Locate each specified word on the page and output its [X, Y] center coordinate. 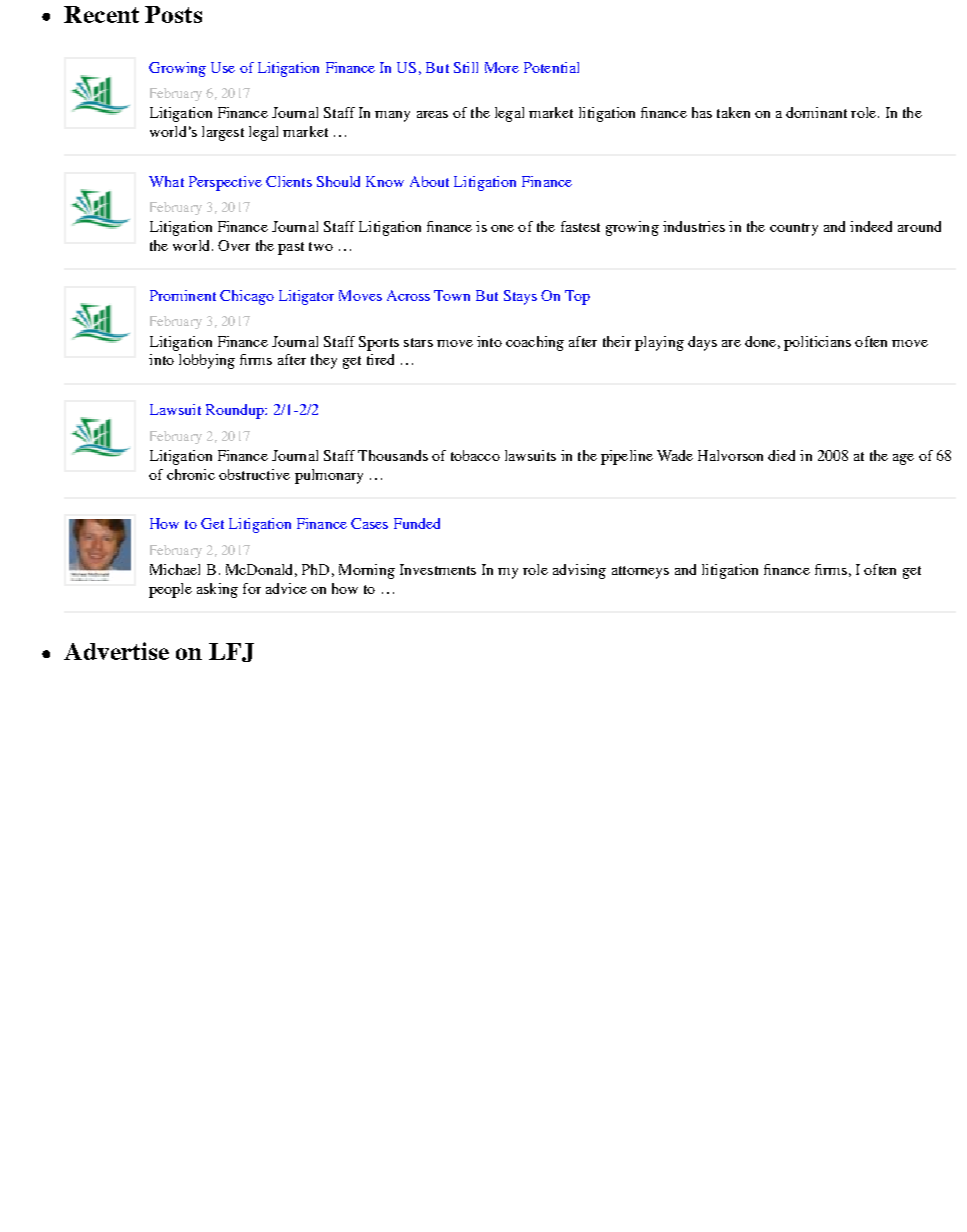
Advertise [116, 651]
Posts [173, 14]
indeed [871, 226]
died [781, 455]
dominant [816, 112]
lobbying [207, 361]
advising [579, 571]
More [502, 67]
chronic [191, 474]
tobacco [475, 455]
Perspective [225, 183]
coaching [535, 343]
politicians [817, 343]
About [429, 181]
